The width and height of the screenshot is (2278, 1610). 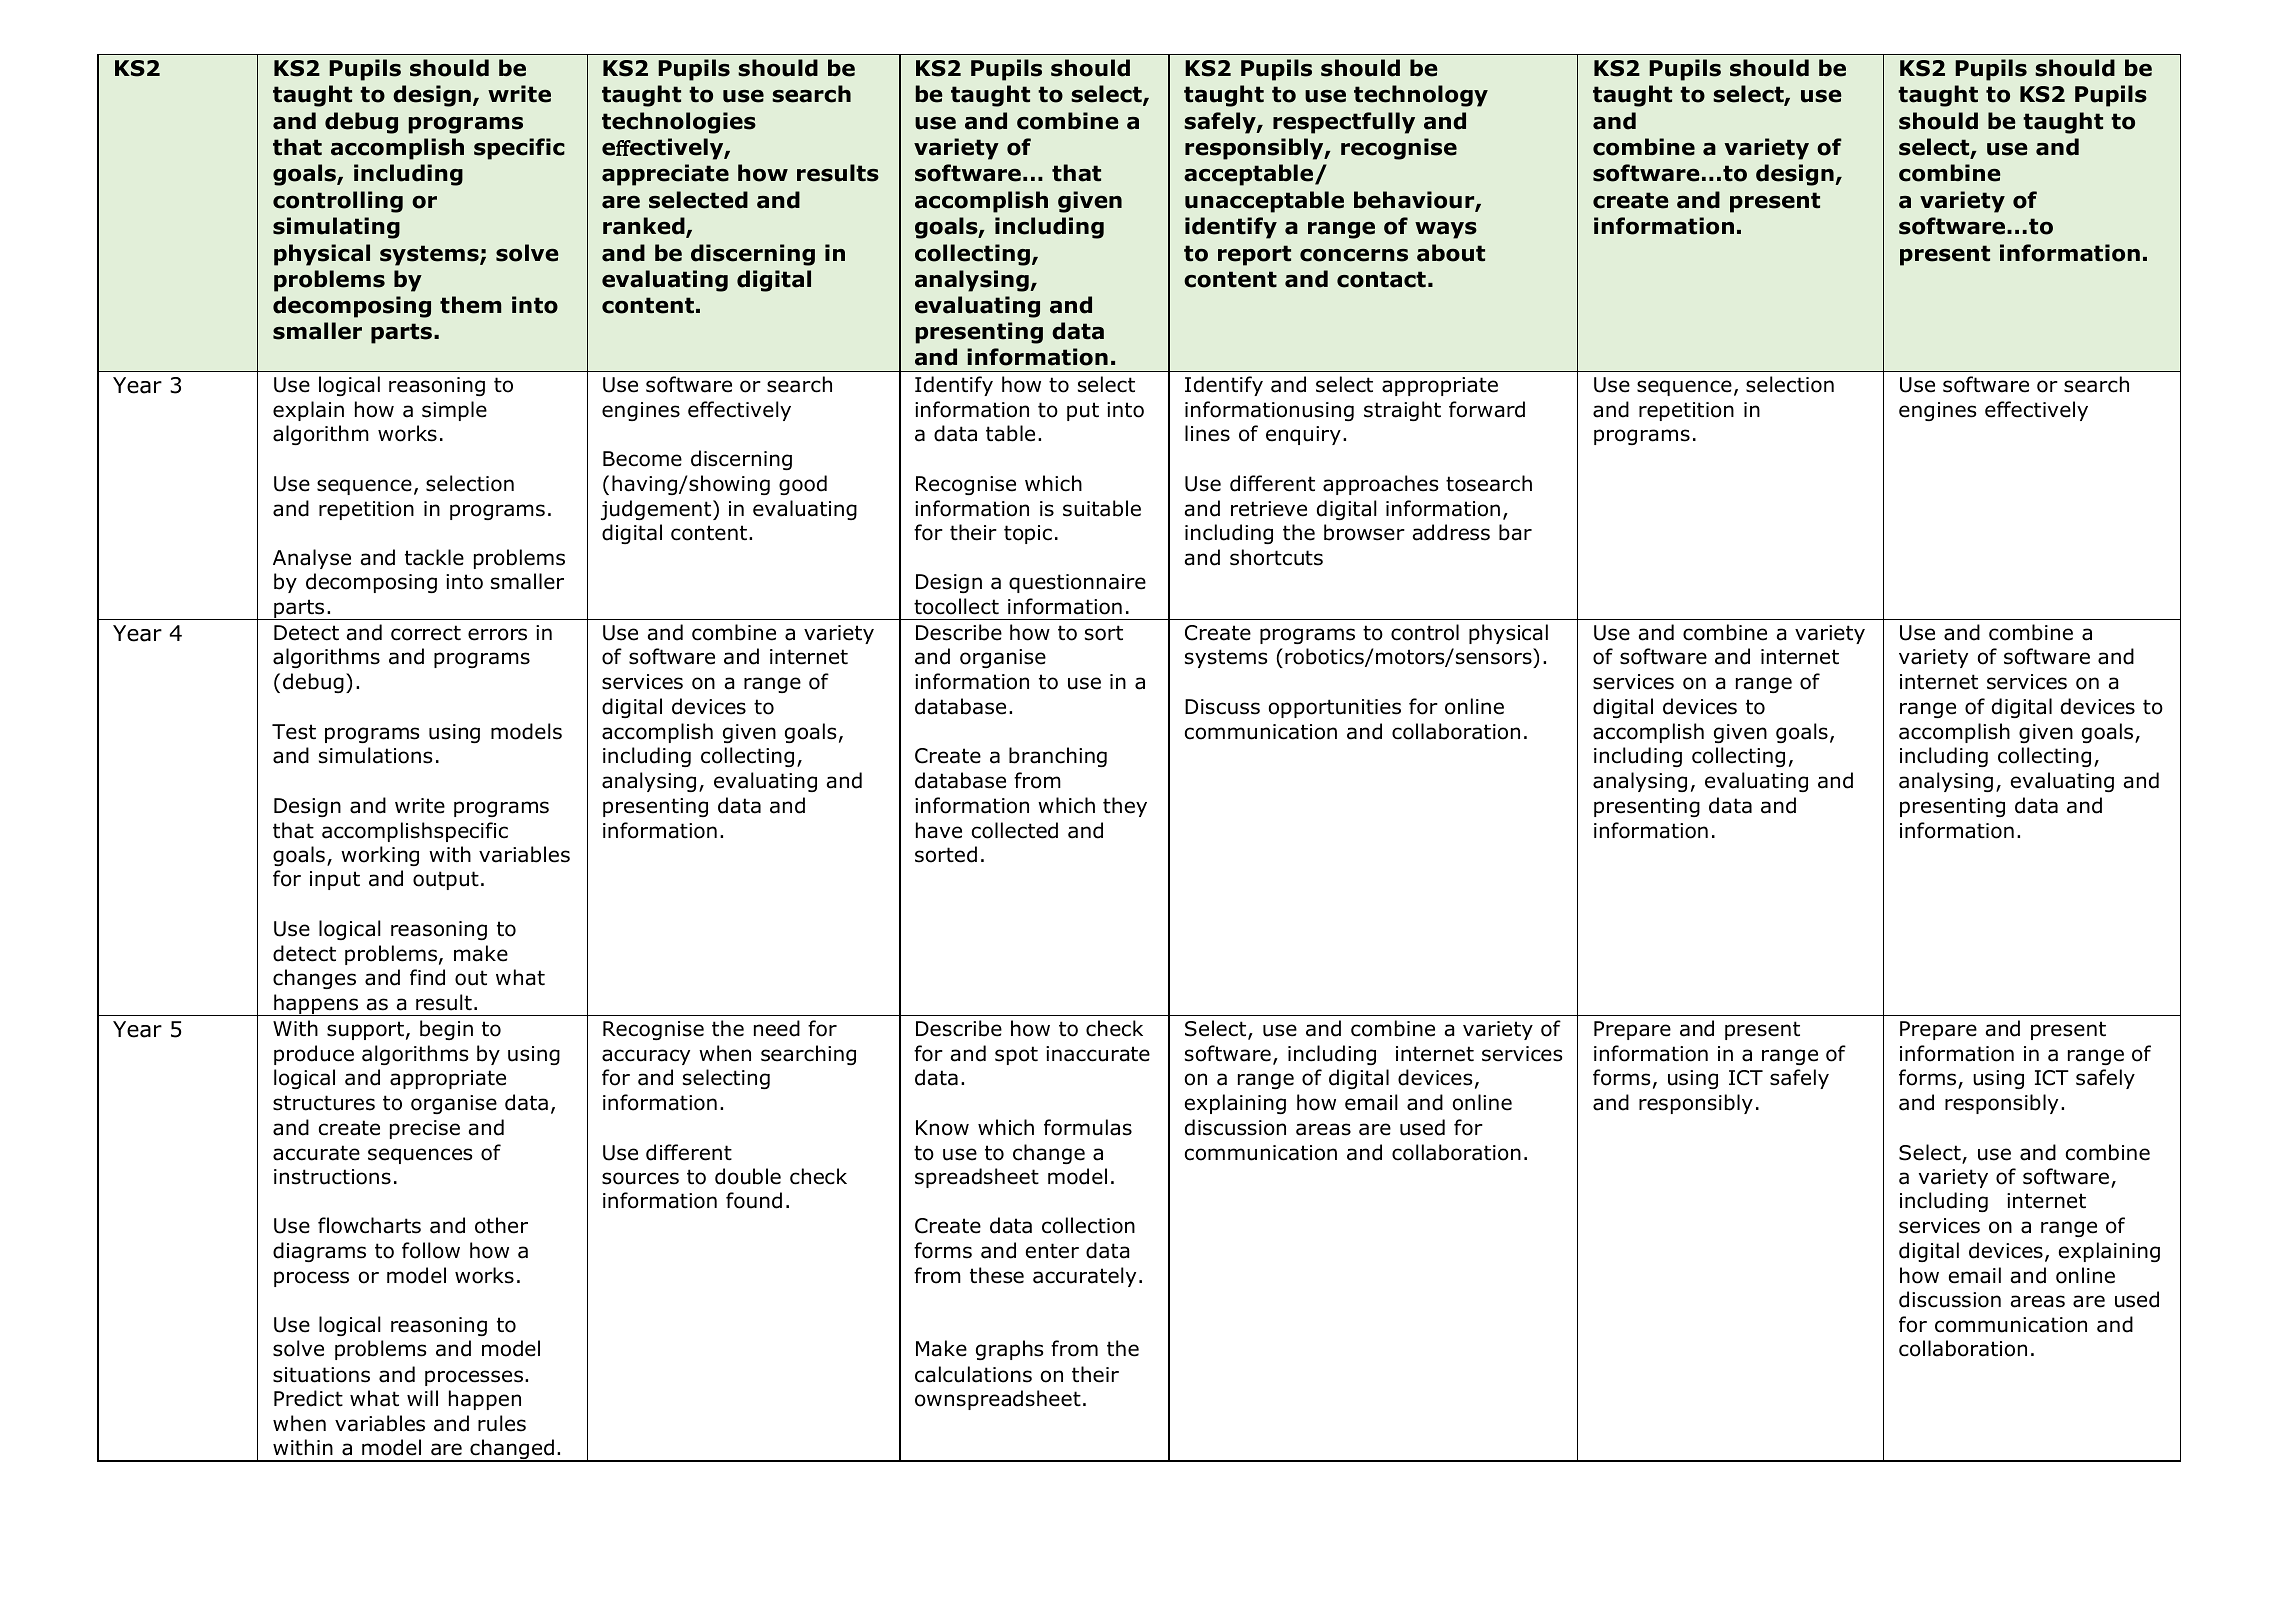 What do you see at coordinates (422, 1398) in the screenshot?
I see `will` at bounding box center [422, 1398].
